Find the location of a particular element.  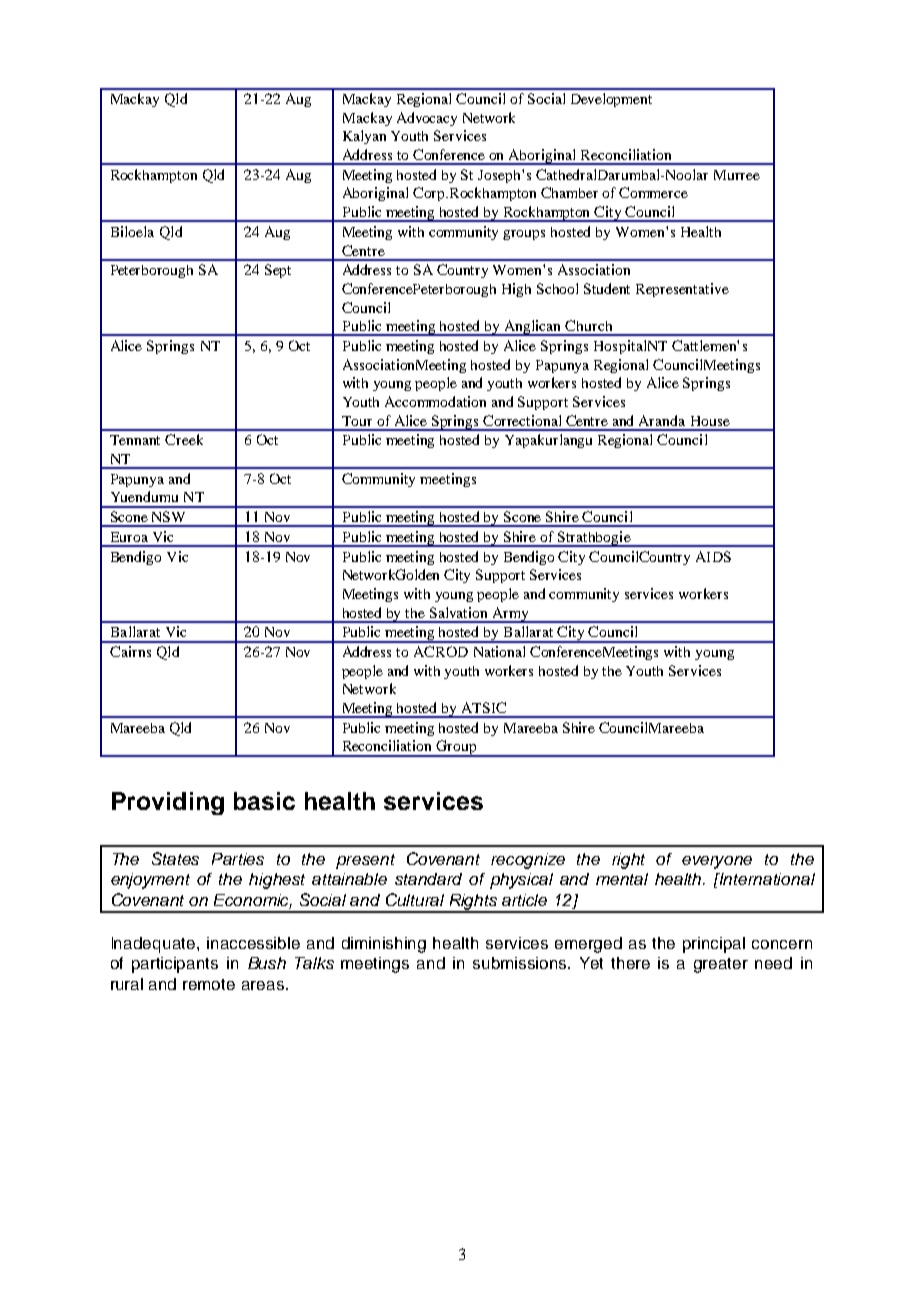

Salvation is located at coordinates (458, 612).
